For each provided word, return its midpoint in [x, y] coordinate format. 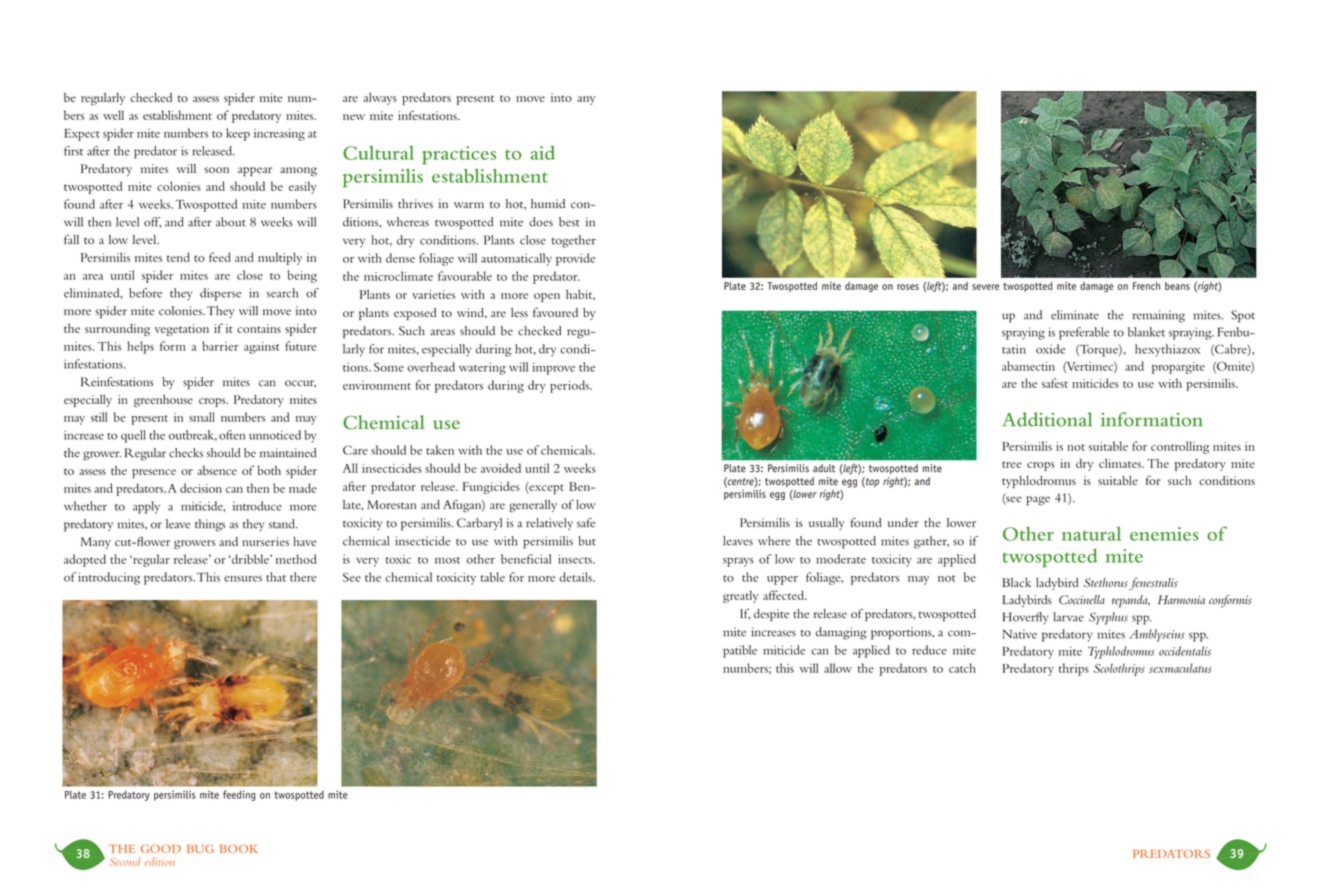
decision [201, 488]
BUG [200, 849]
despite [771, 615]
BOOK [239, 849]
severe [985, 287]
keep [238, 134]
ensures [243, 579]
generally [533, 506]
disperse [220, 294]
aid [542, 153]
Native [1020, 634]
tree [1012, 464]
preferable [1084, 333]
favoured [555, 312]
